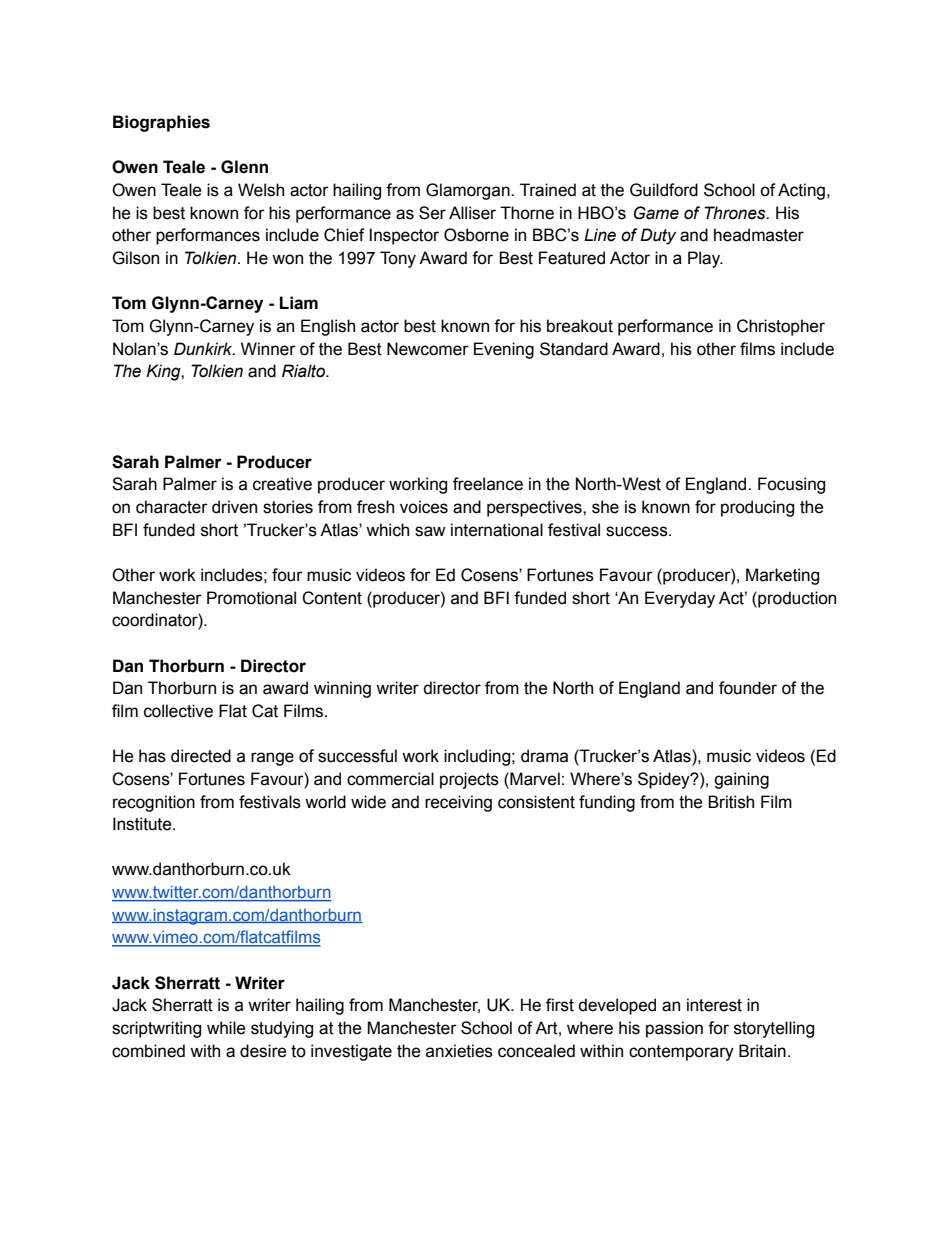  What do you see at coordinates (154, 803) in the document?
I see `recognition` at bounding box center [154, 803].
